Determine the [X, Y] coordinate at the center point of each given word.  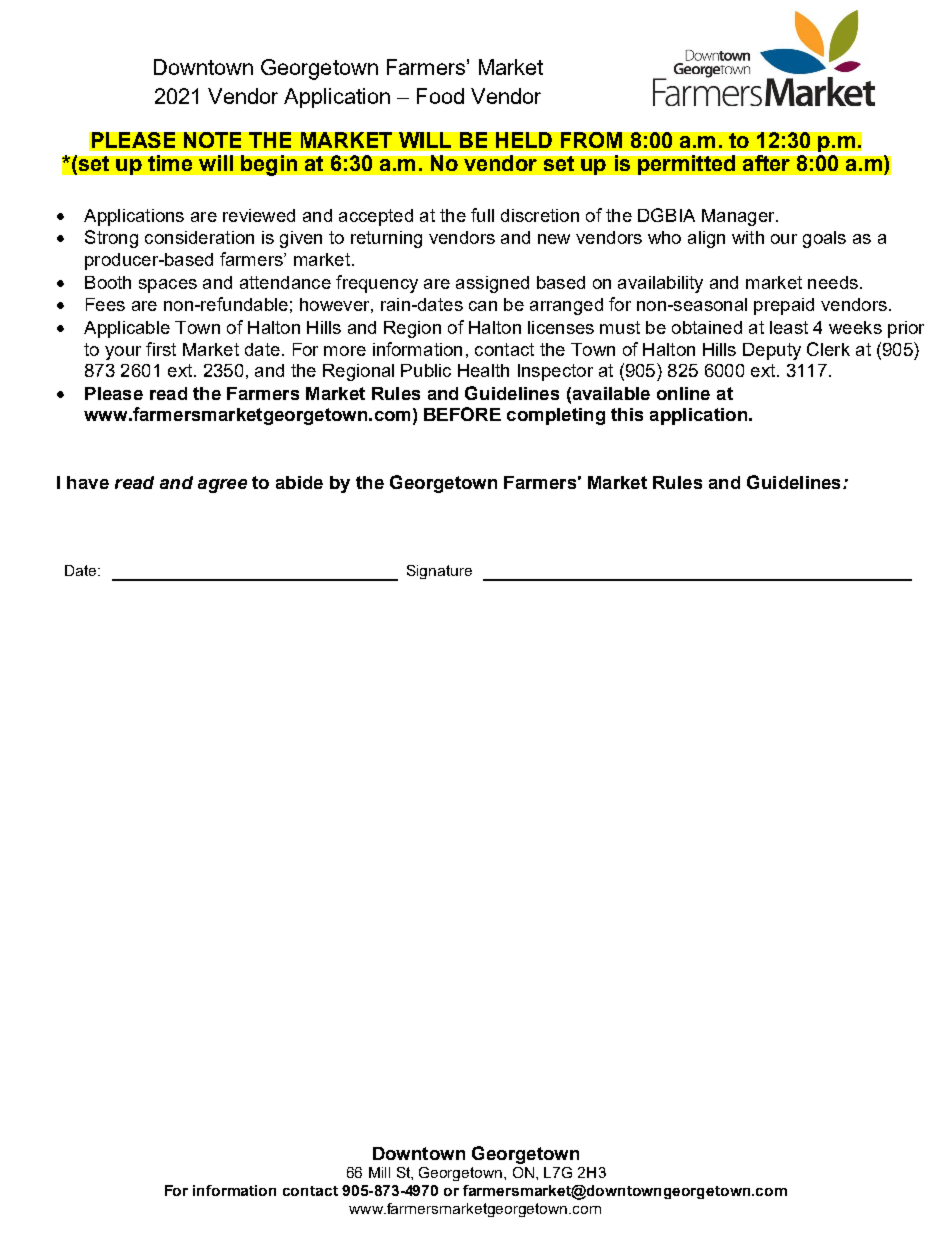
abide [299, 482]
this [627, 414]
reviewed [259, 215]
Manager [739, 217]
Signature [439, 572]
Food [440, 96]
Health [483, 370]
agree [222, 486]
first [161, 349]
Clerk [828, 349]
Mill [379, 1172]
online [683, 393]
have [88, 482]
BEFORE [462, 414]
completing [556, 416]
